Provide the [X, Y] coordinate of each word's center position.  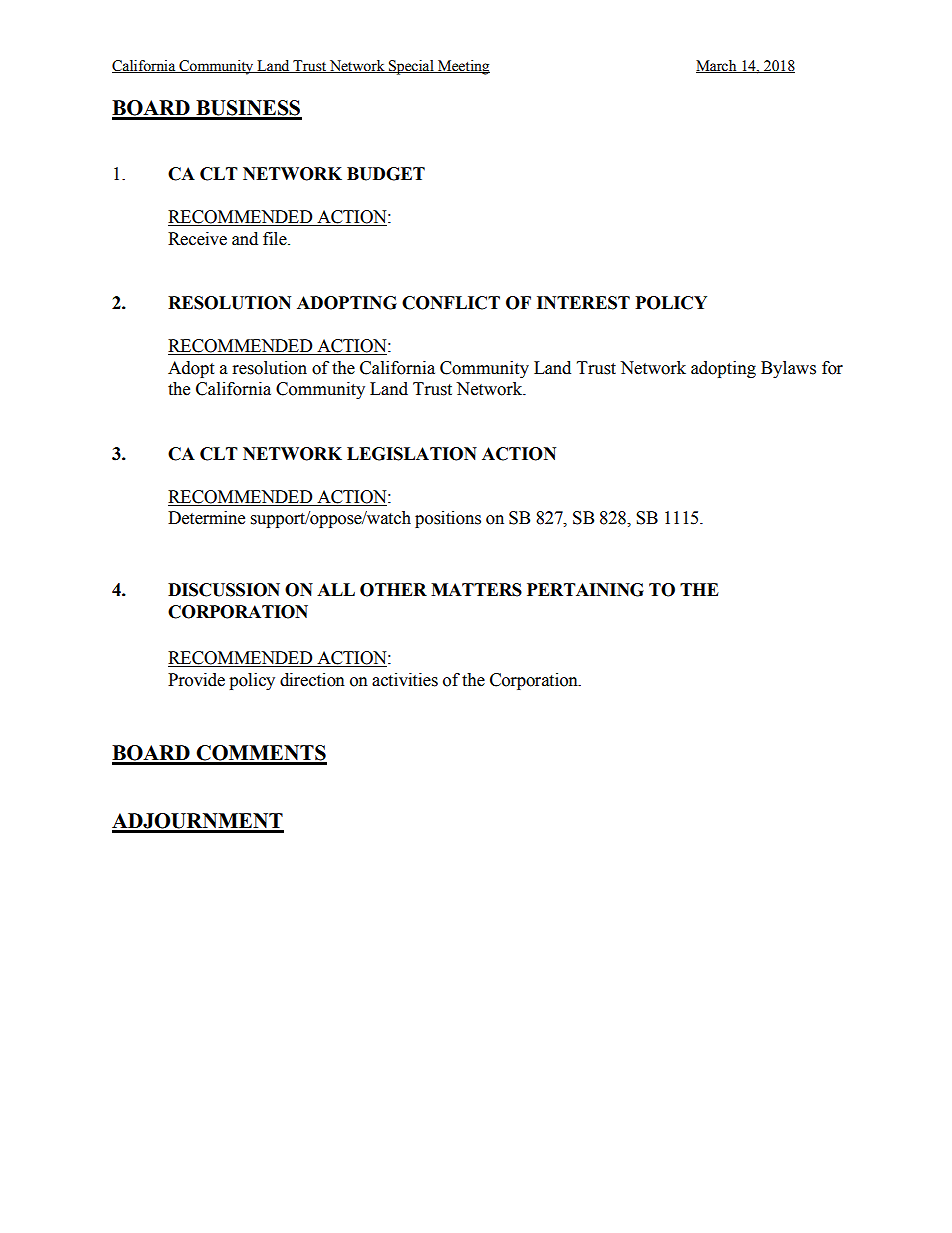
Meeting [463, 67]
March [717, 66]
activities [405, 680]
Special [411, 67]
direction [312, 680]
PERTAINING [585, 590]
